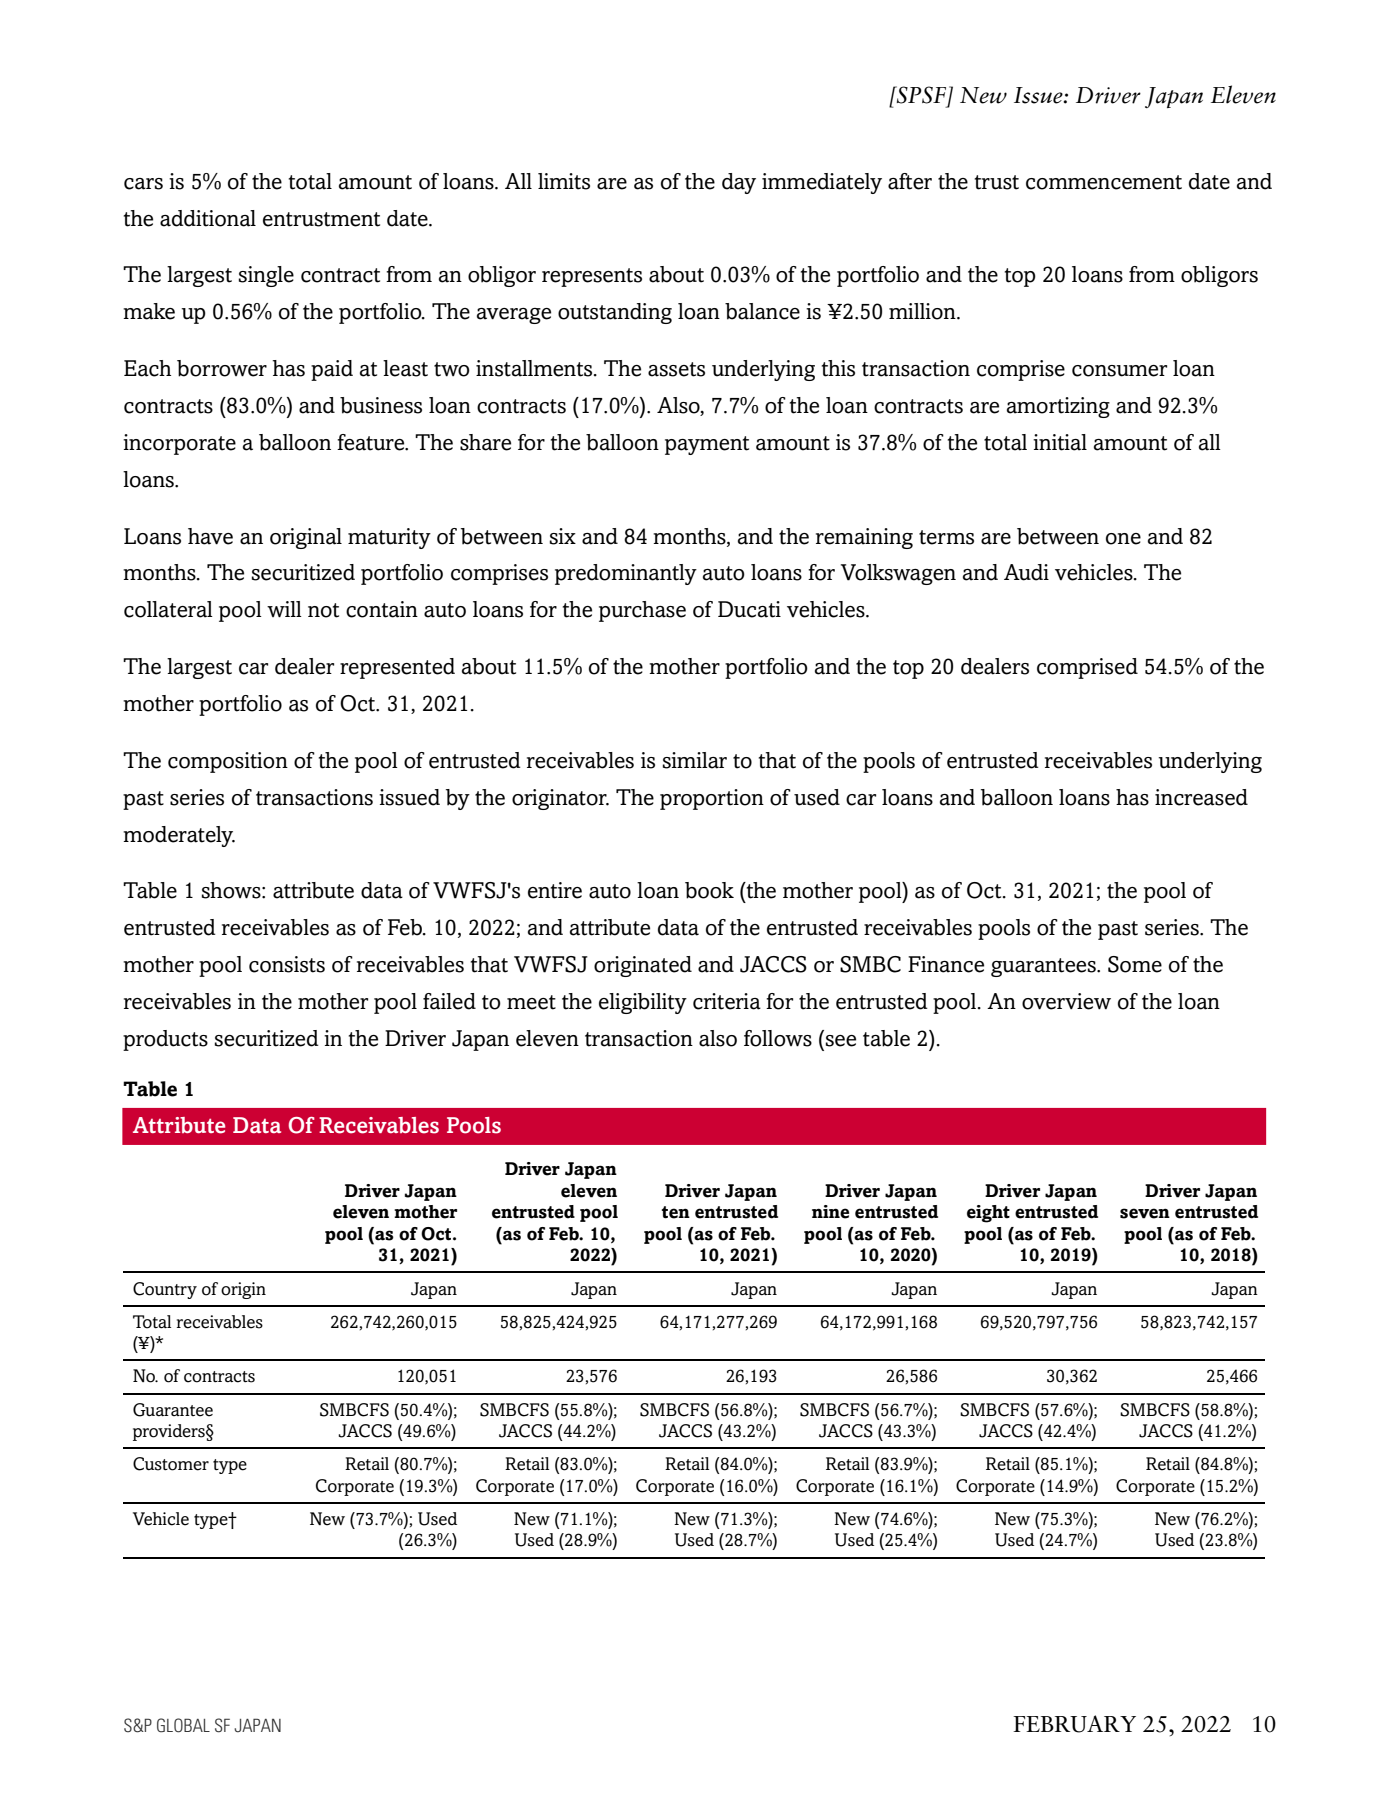 The width and height of the screenshot is (1400, 1812). What do you see at coordinates (208, 218) in the screenshot?
I see `additional` at bounding box center [208, 218].
